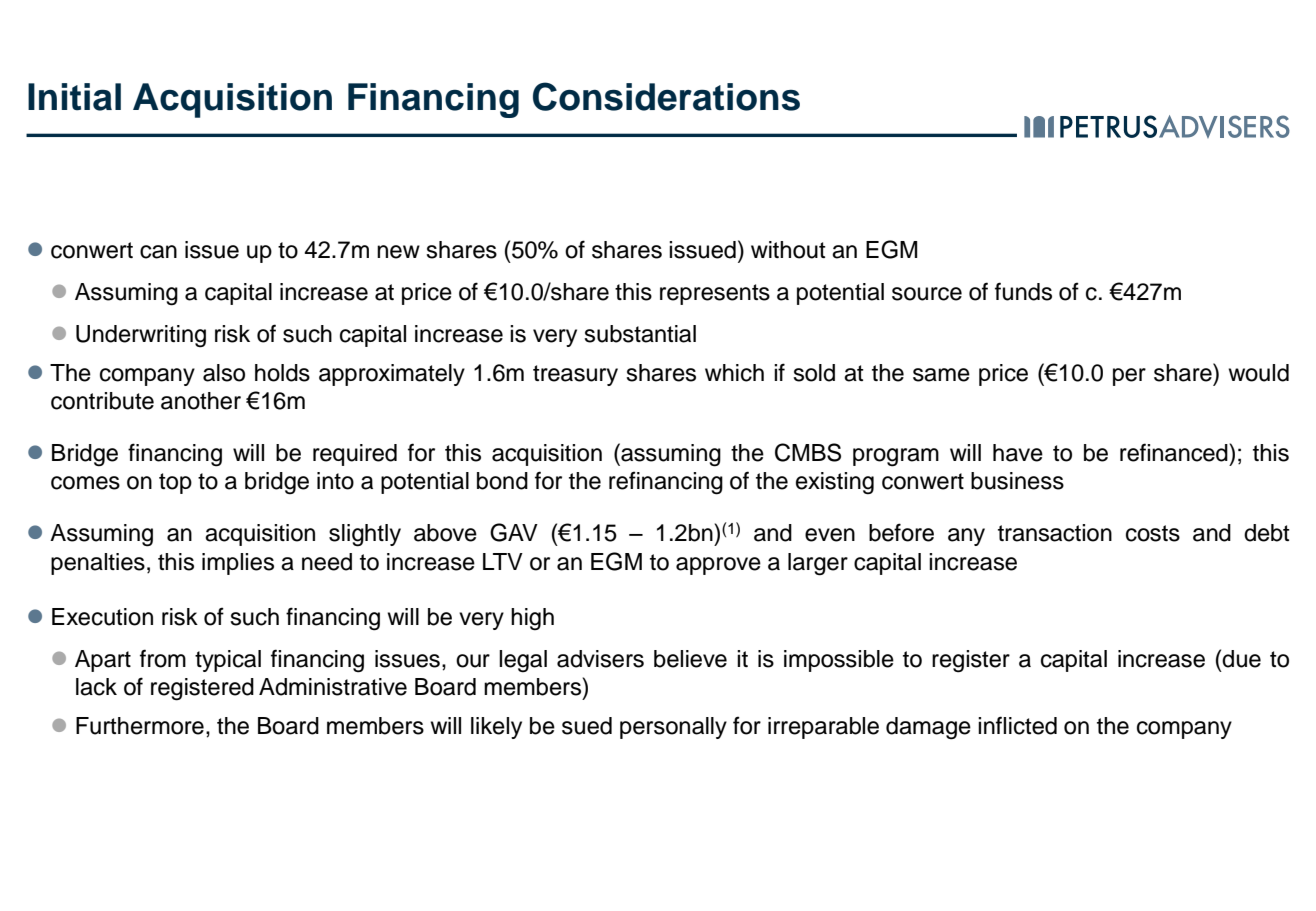  I want to click on costs, so click(1153, 533).
